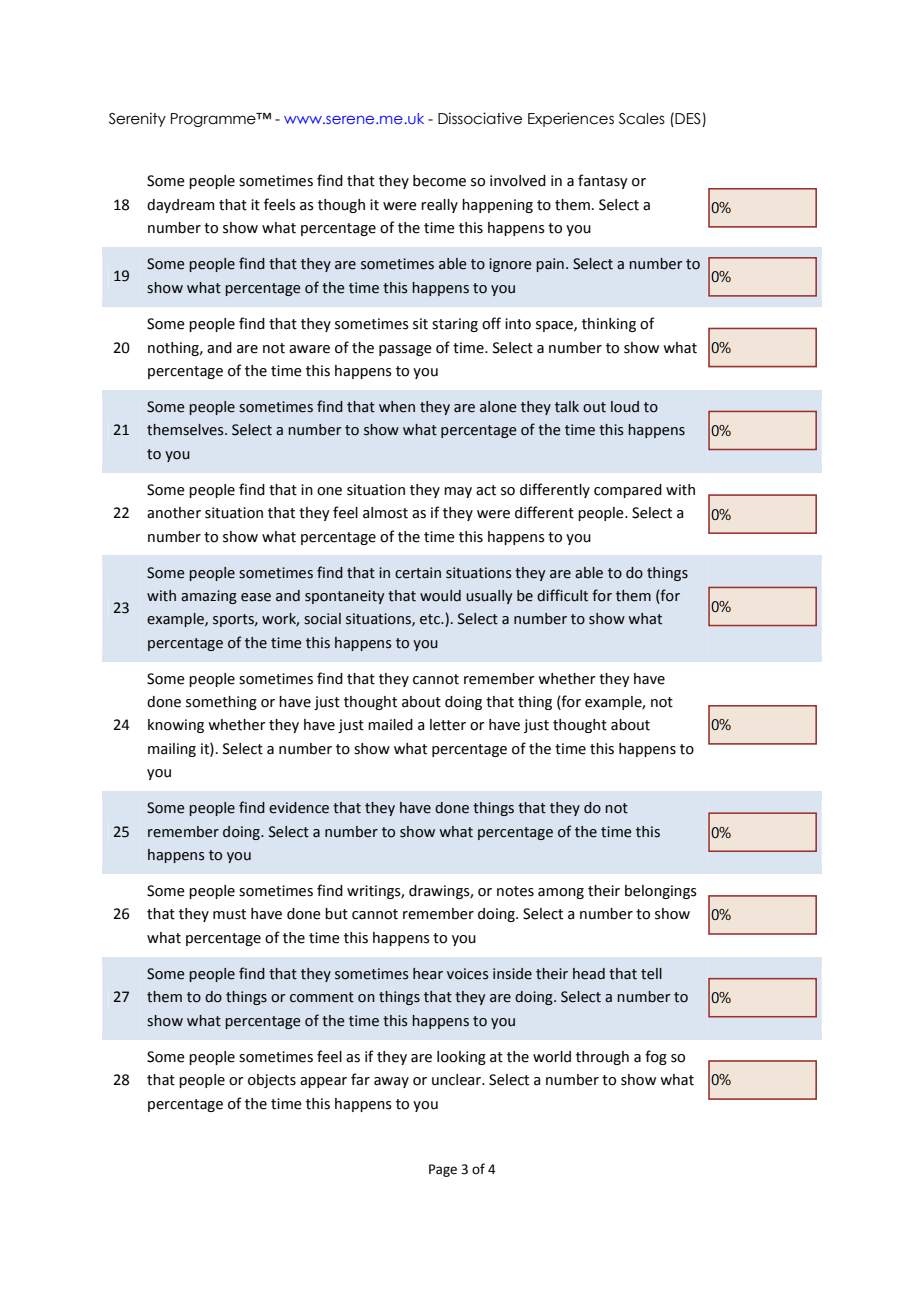 The width and height of the screenshot is (924, 1308). I want to click on Page, so click(443, 1170).
